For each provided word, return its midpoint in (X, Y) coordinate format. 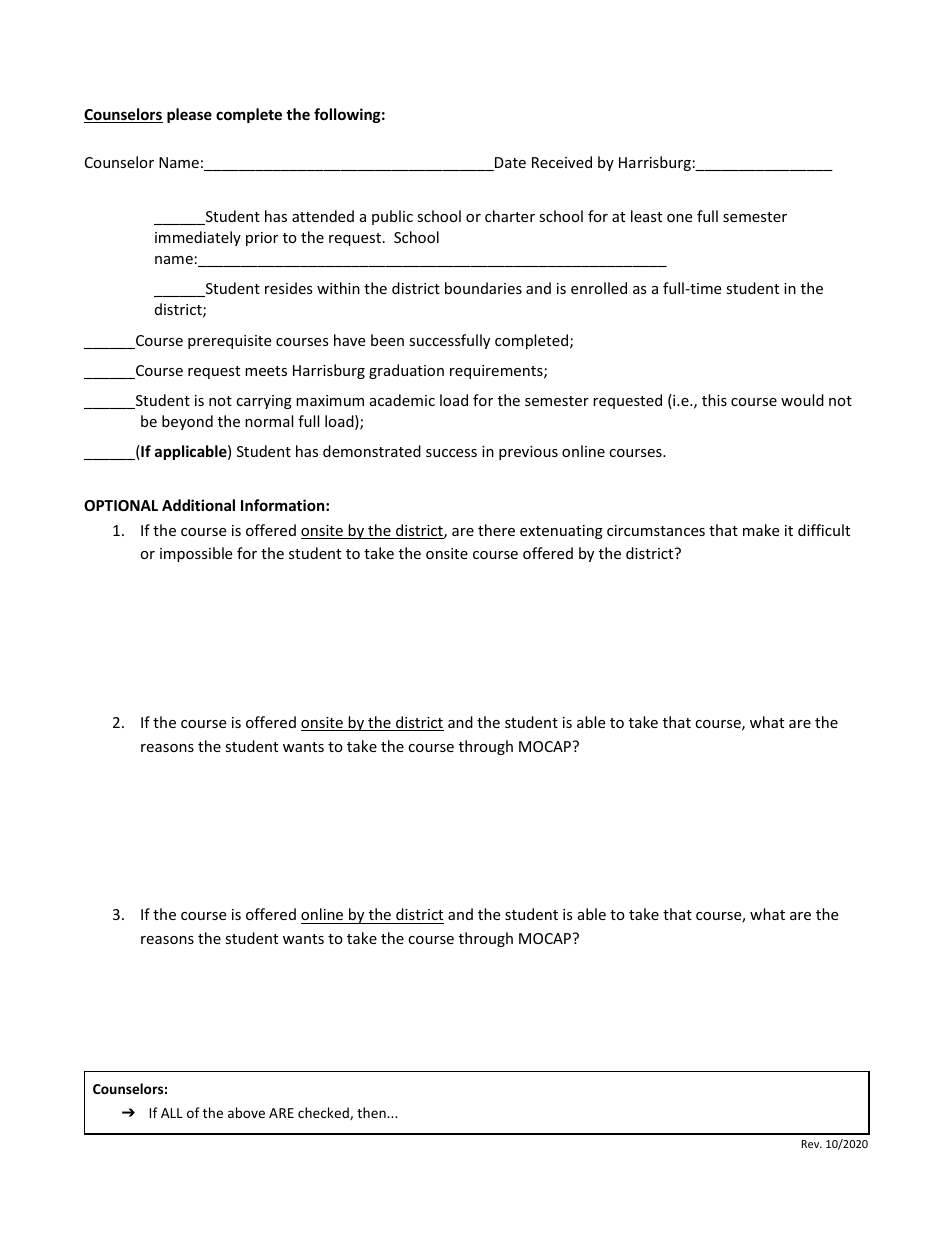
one (679, 218)
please (189, 115)
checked (324, 1113)
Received (562, 162)
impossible (196, 554)
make (761, 530)
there (496, 530)
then (372, 1112)
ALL (172, 1113)
